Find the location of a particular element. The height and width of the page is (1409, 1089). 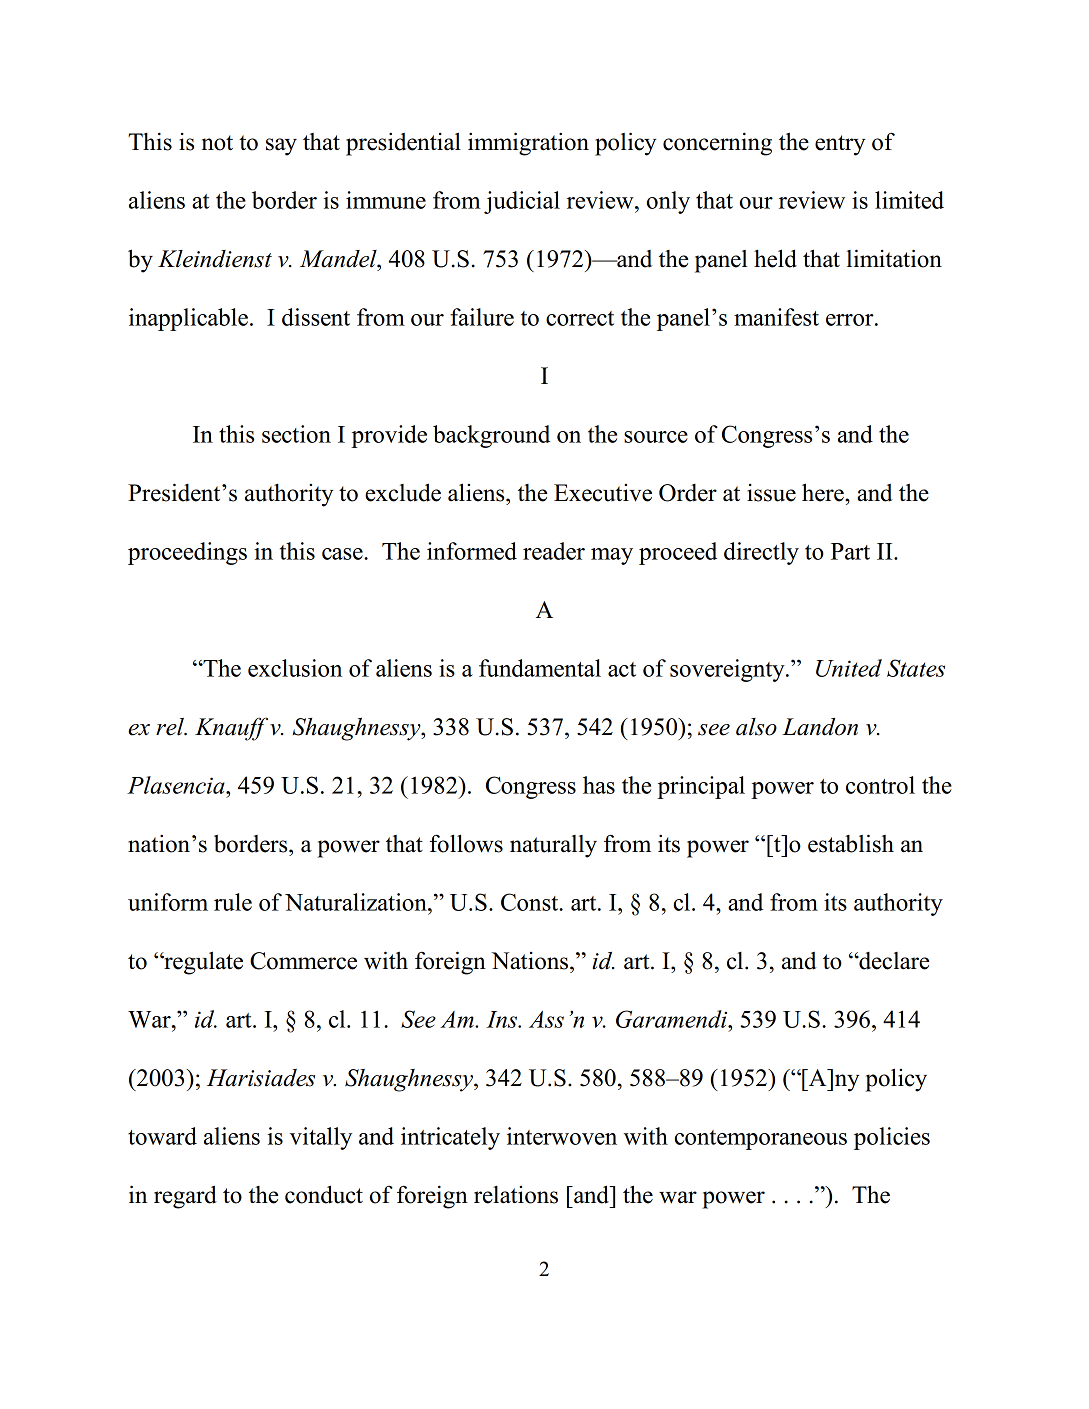

vitally is located at coordinates (321, 1138).
